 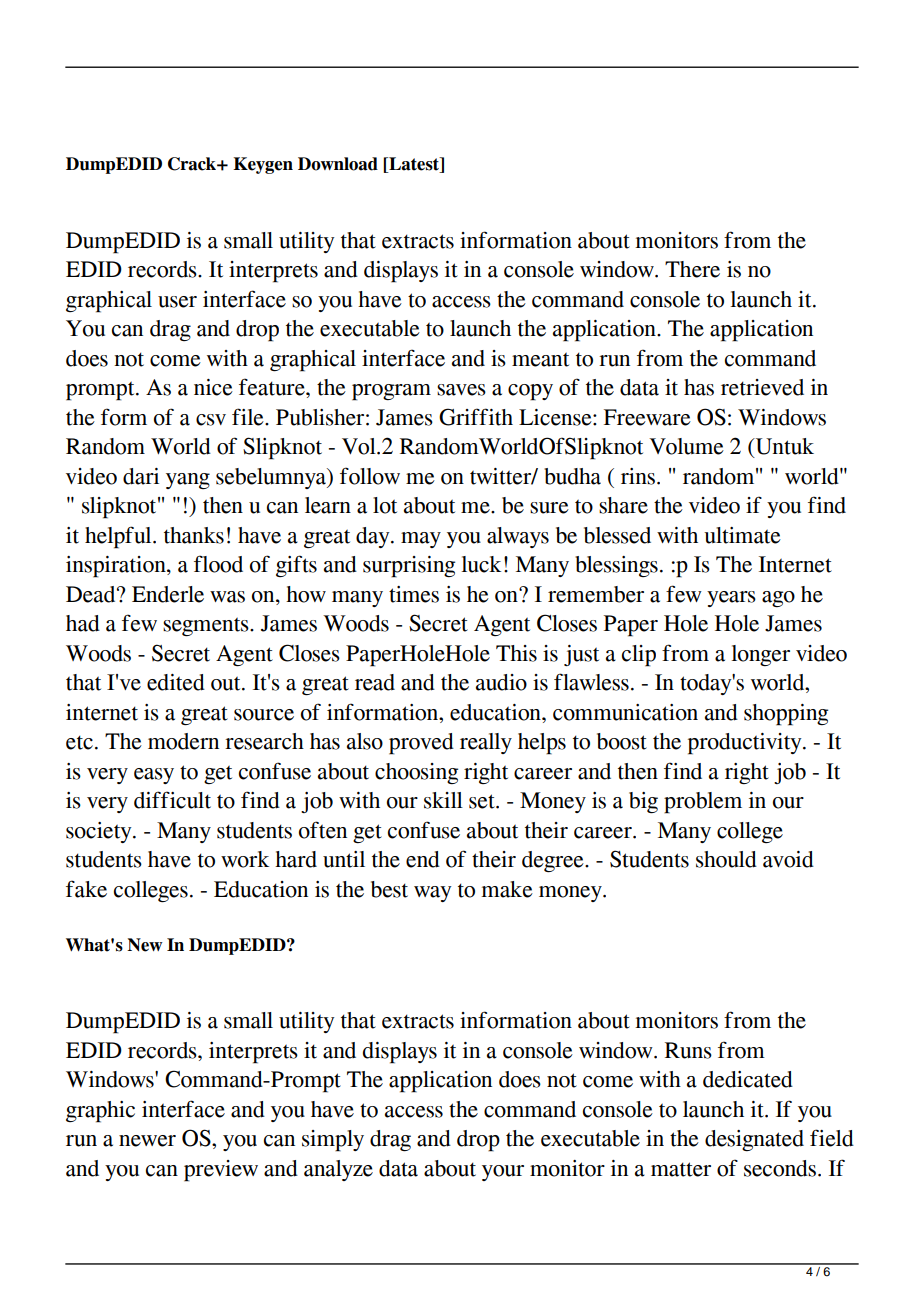 I want to click on fake, so click(x=86, y=889).
